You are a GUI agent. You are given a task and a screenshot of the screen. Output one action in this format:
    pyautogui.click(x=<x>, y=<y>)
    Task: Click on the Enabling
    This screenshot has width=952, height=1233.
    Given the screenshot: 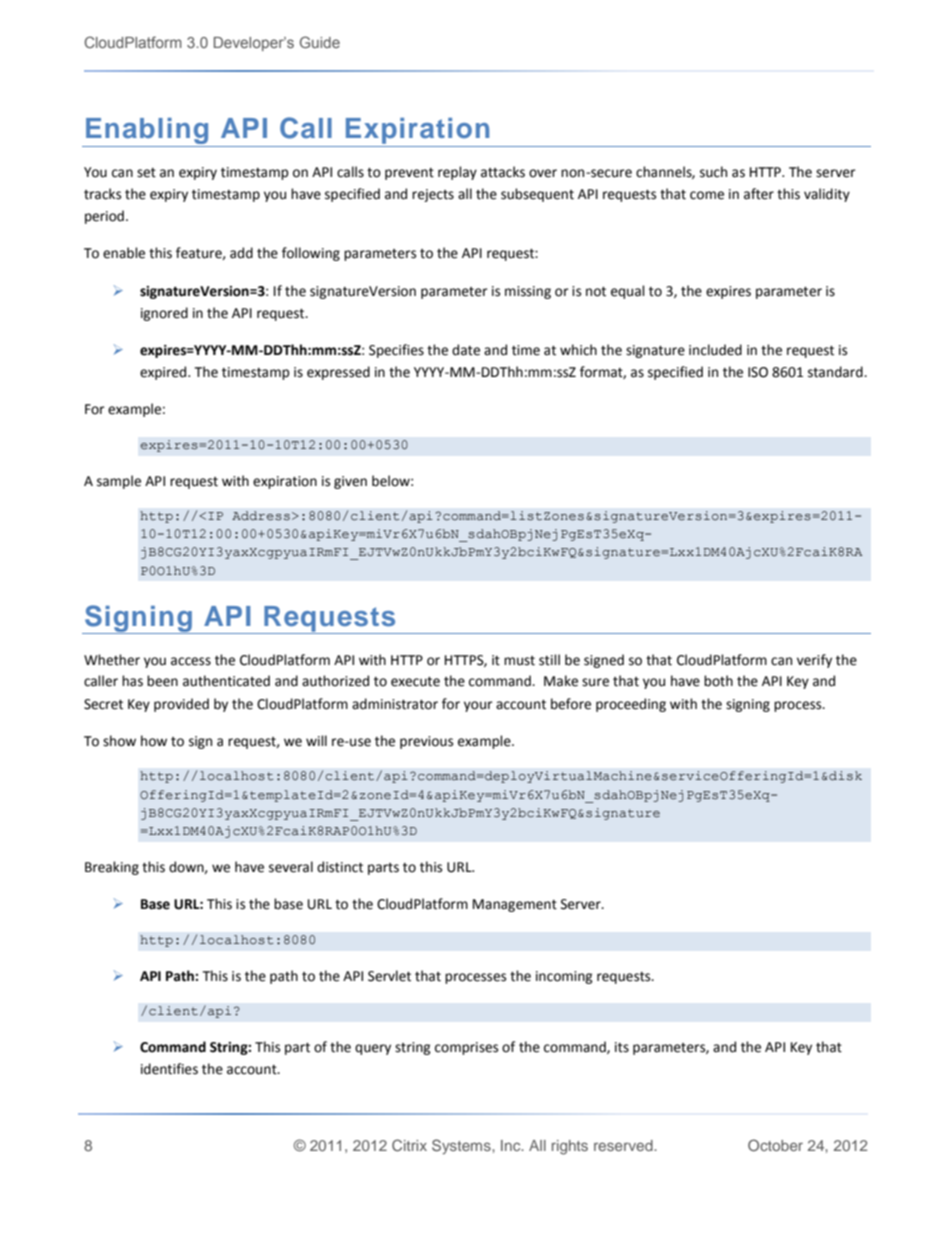 What is the action you would take?
    pyautogui.click(x=147, y=131)
